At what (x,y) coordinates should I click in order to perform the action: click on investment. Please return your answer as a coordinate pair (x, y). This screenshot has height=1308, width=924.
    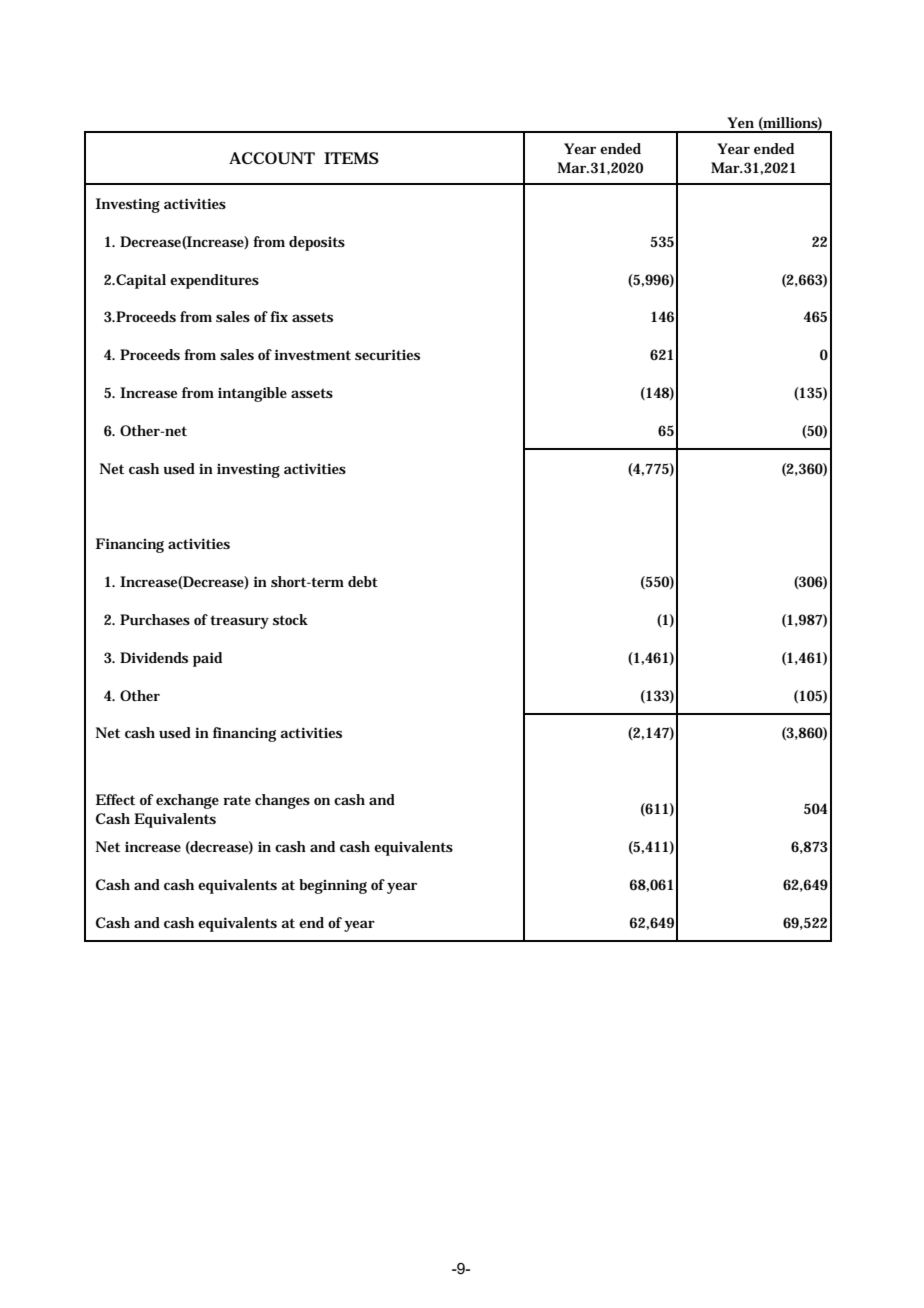
    Looking at the image, I should click on (313, 354).
